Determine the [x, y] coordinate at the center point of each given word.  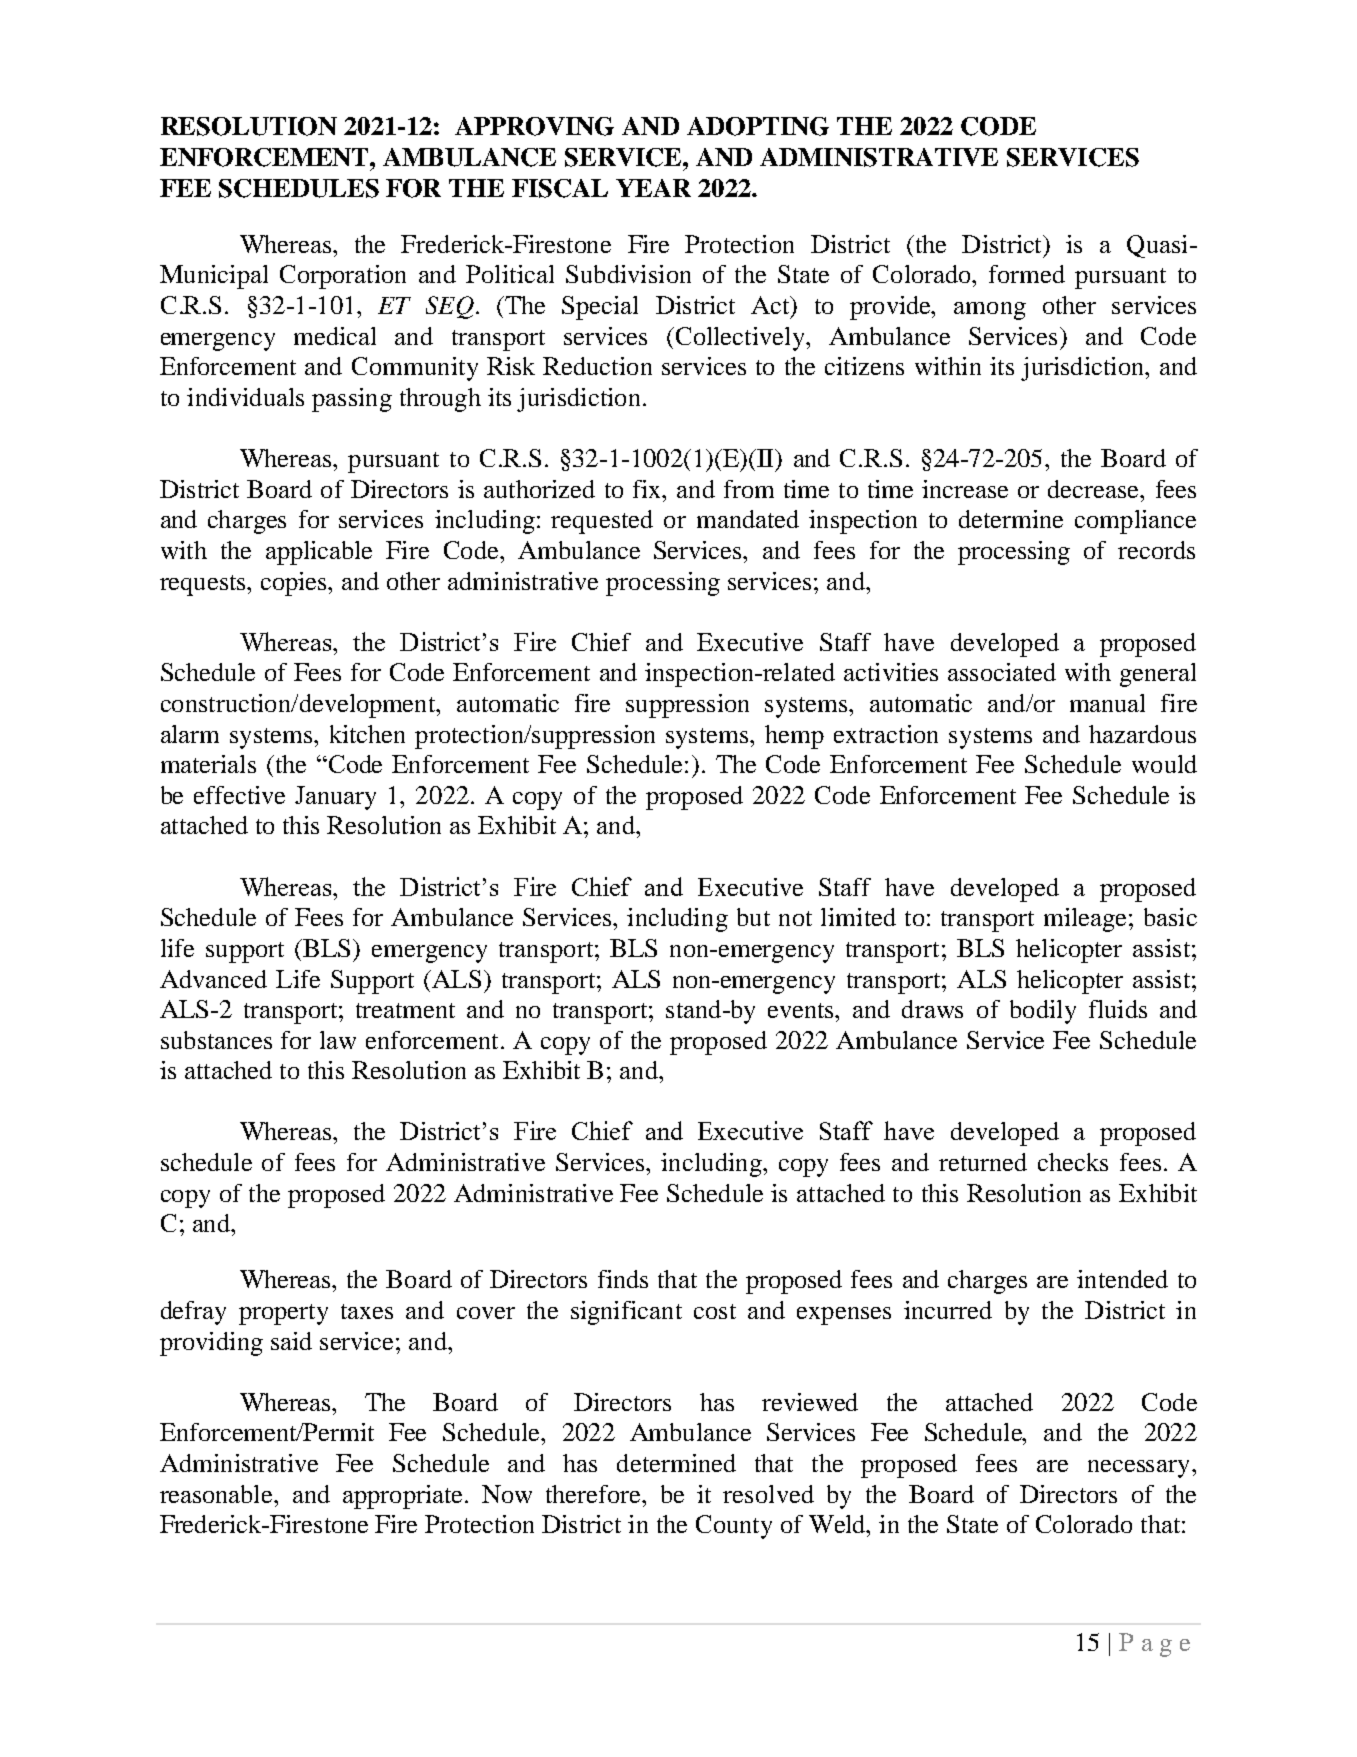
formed [1027, 274]
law [338, 1040]
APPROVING [534, 126]
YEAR [653, 188]
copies [295, 584]
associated [1002, 672]
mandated [748, 519]
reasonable [217, 1494]
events [802, 1010]
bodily [1043, 1012]
